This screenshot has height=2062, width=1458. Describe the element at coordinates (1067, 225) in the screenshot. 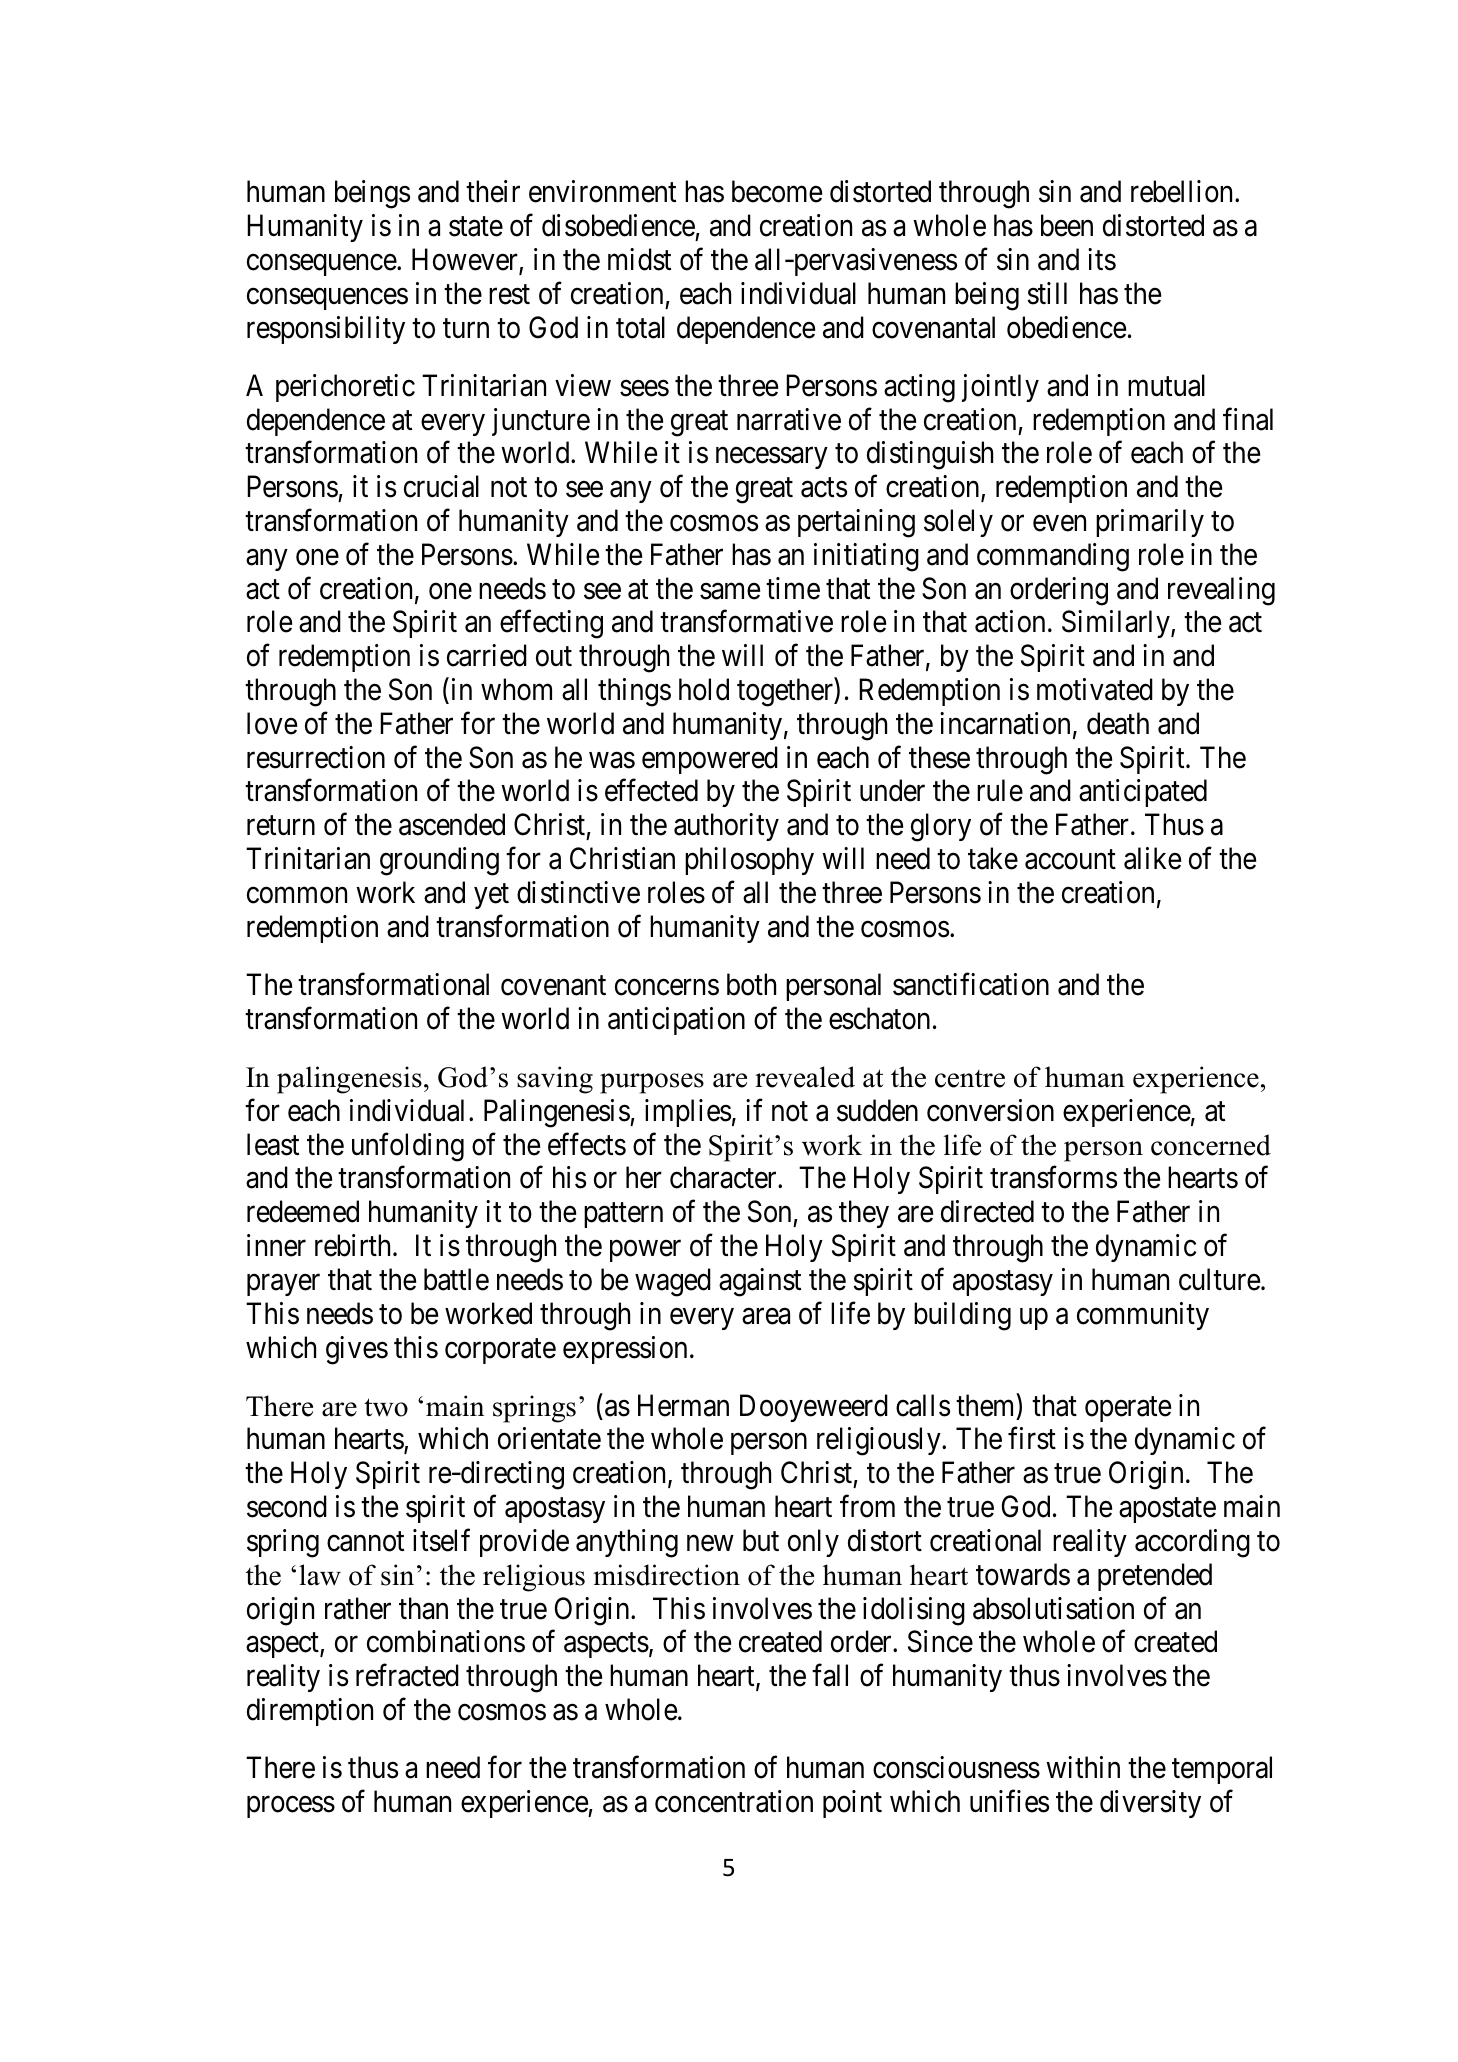

I see `been` at that location.
